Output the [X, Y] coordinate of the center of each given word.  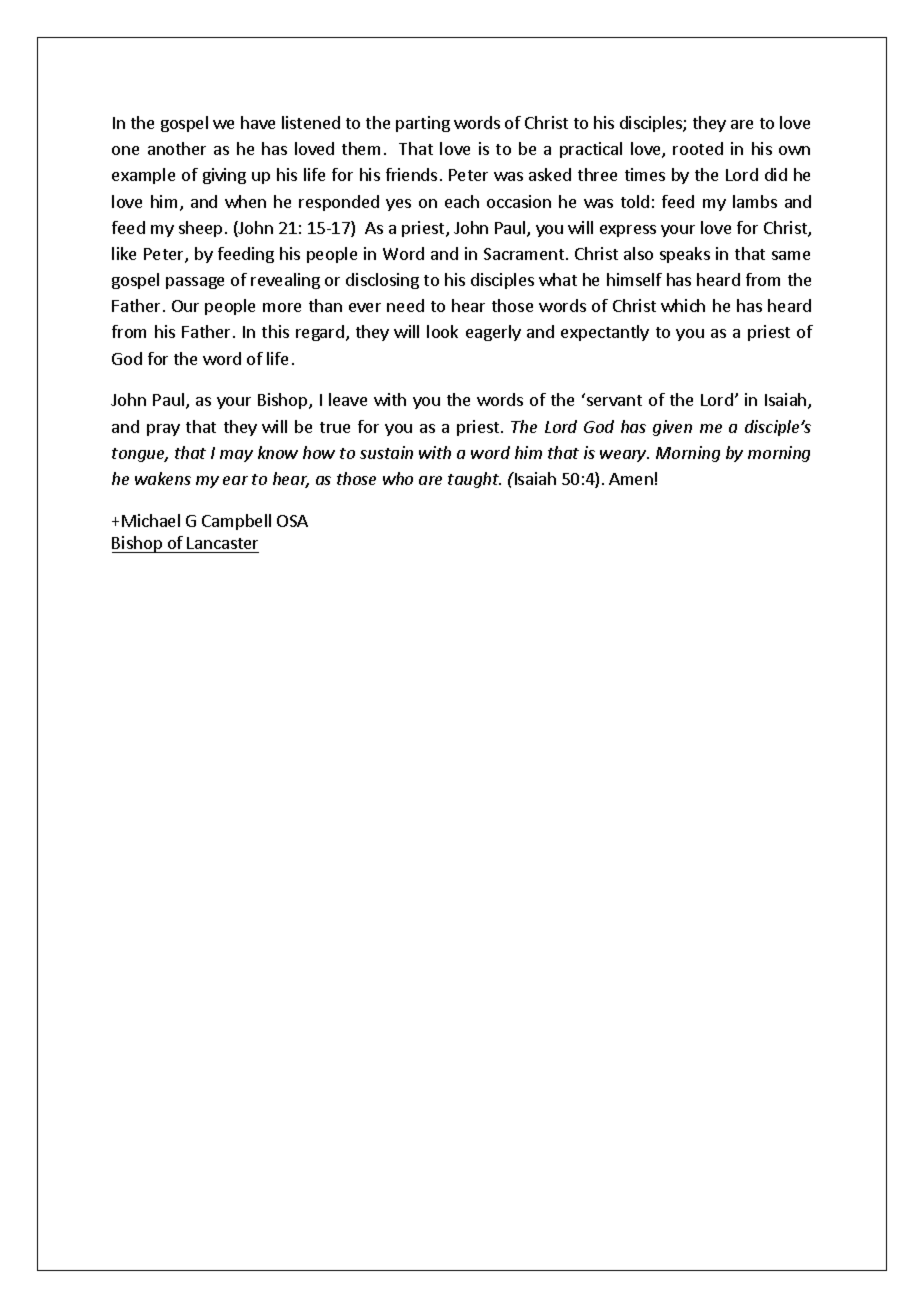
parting [423, 124]
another [177, 148]
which [683, 305]
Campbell [236, 522]
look [442, 331]
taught [474, 480]
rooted [698, 148]
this [275, 331]
